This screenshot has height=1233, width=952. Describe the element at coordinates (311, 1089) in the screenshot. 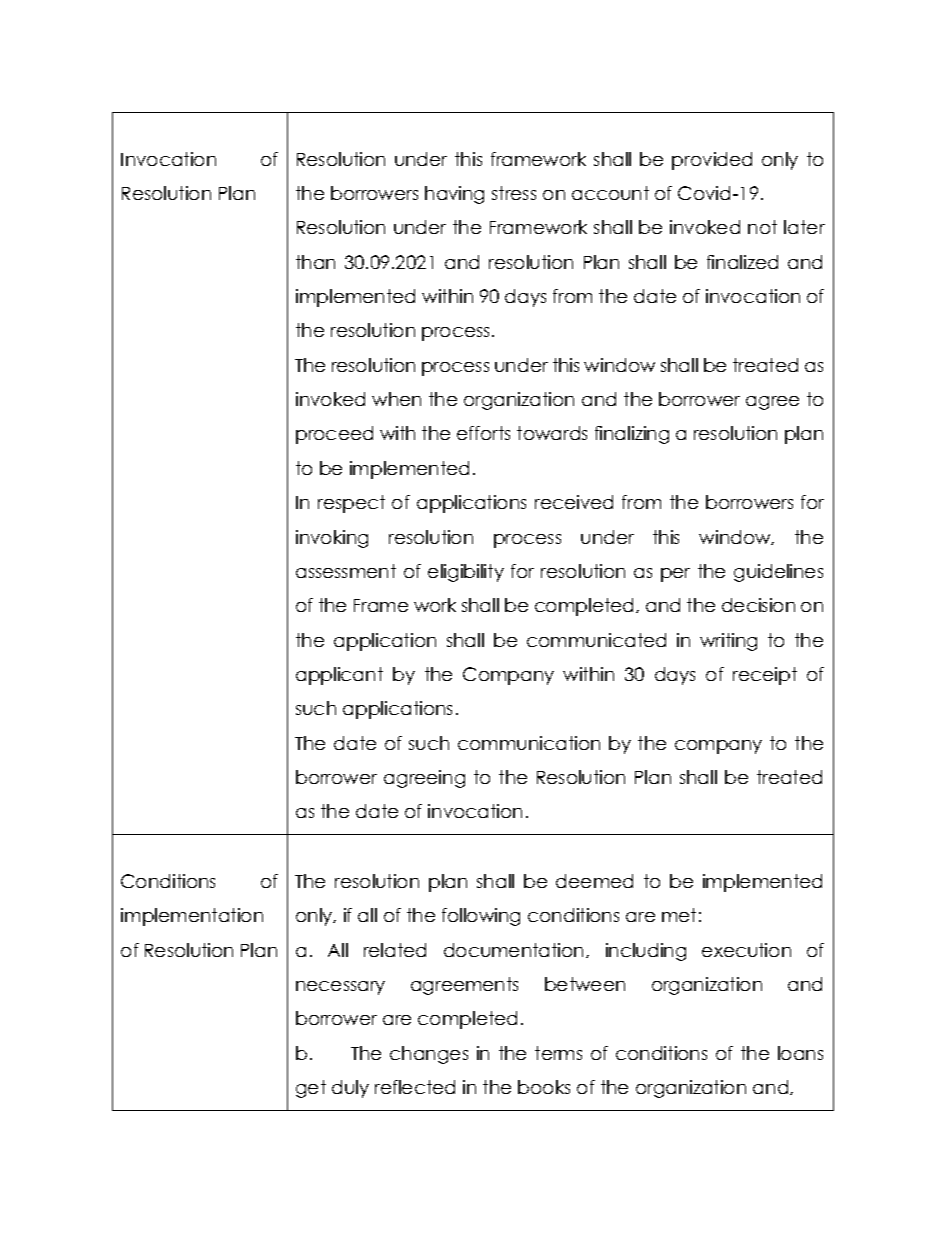

I see `get` at that location.
